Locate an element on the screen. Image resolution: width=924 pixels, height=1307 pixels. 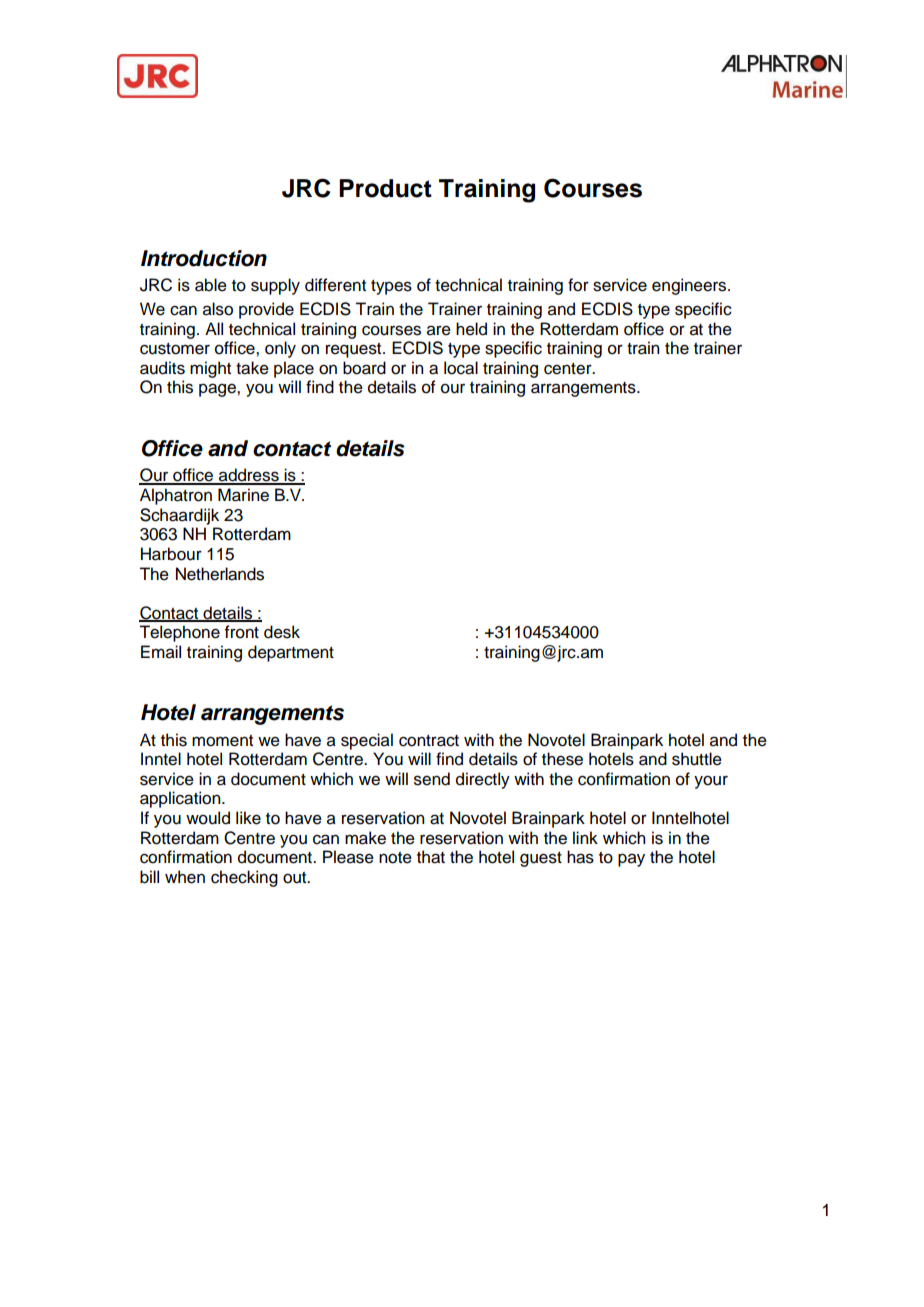
engineers is located at coordinates (690, 286).
